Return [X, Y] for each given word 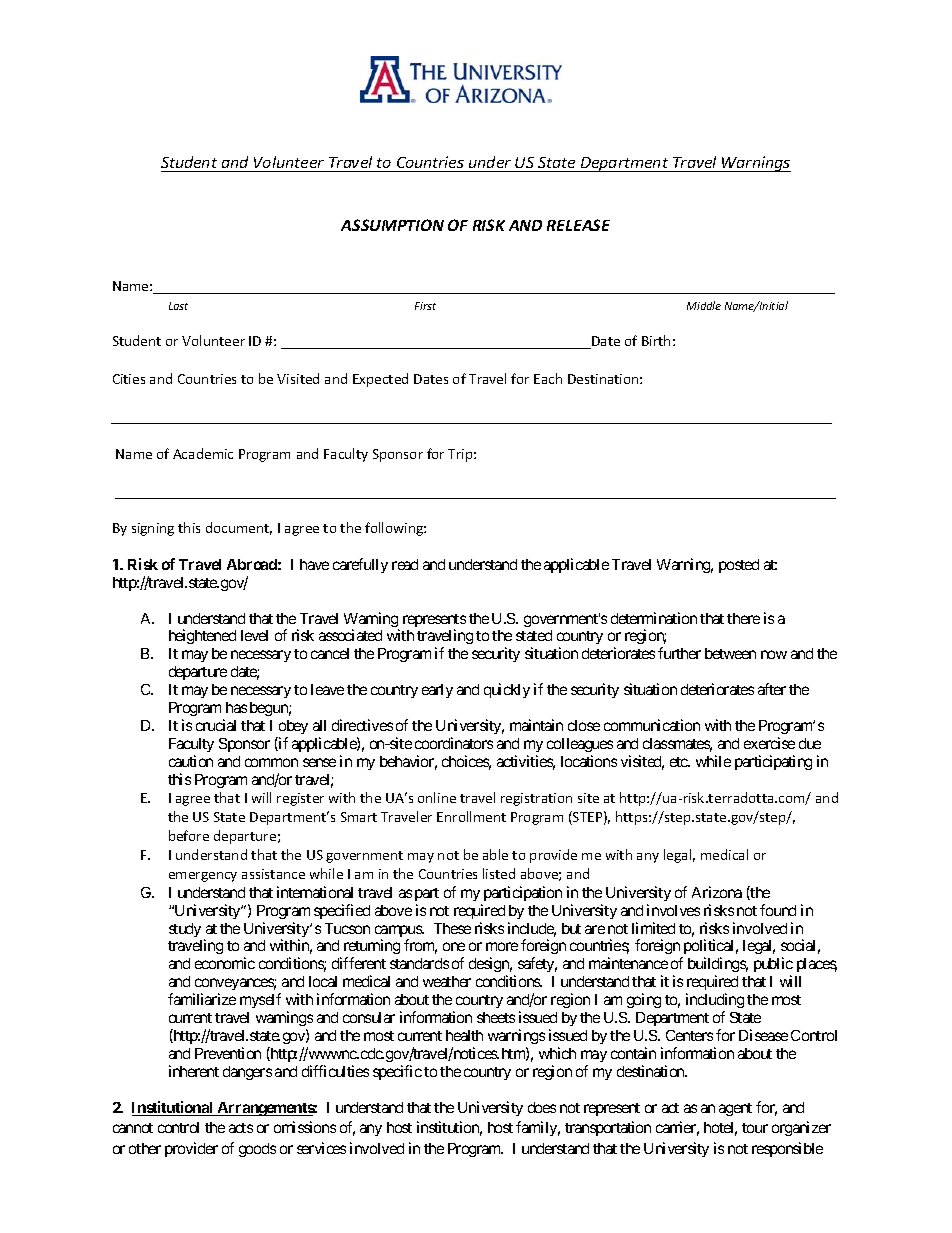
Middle [704, 305]
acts [241, 1128]
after [772, 689]
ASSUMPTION [392, 225]
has [236, 707]
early [437, 691]
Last [178, 306]
